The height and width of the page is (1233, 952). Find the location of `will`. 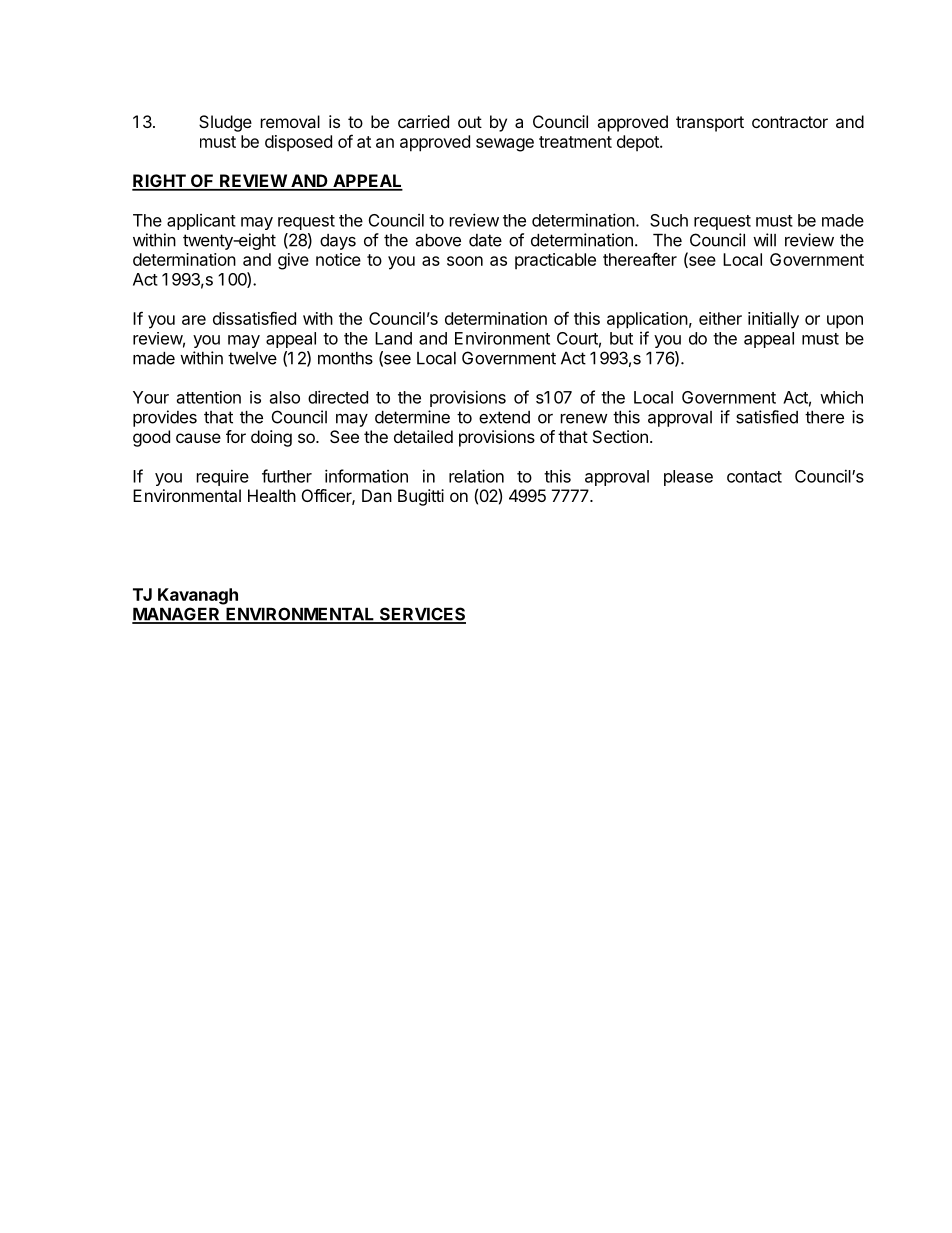

will is located at coordinates (764, 240).
